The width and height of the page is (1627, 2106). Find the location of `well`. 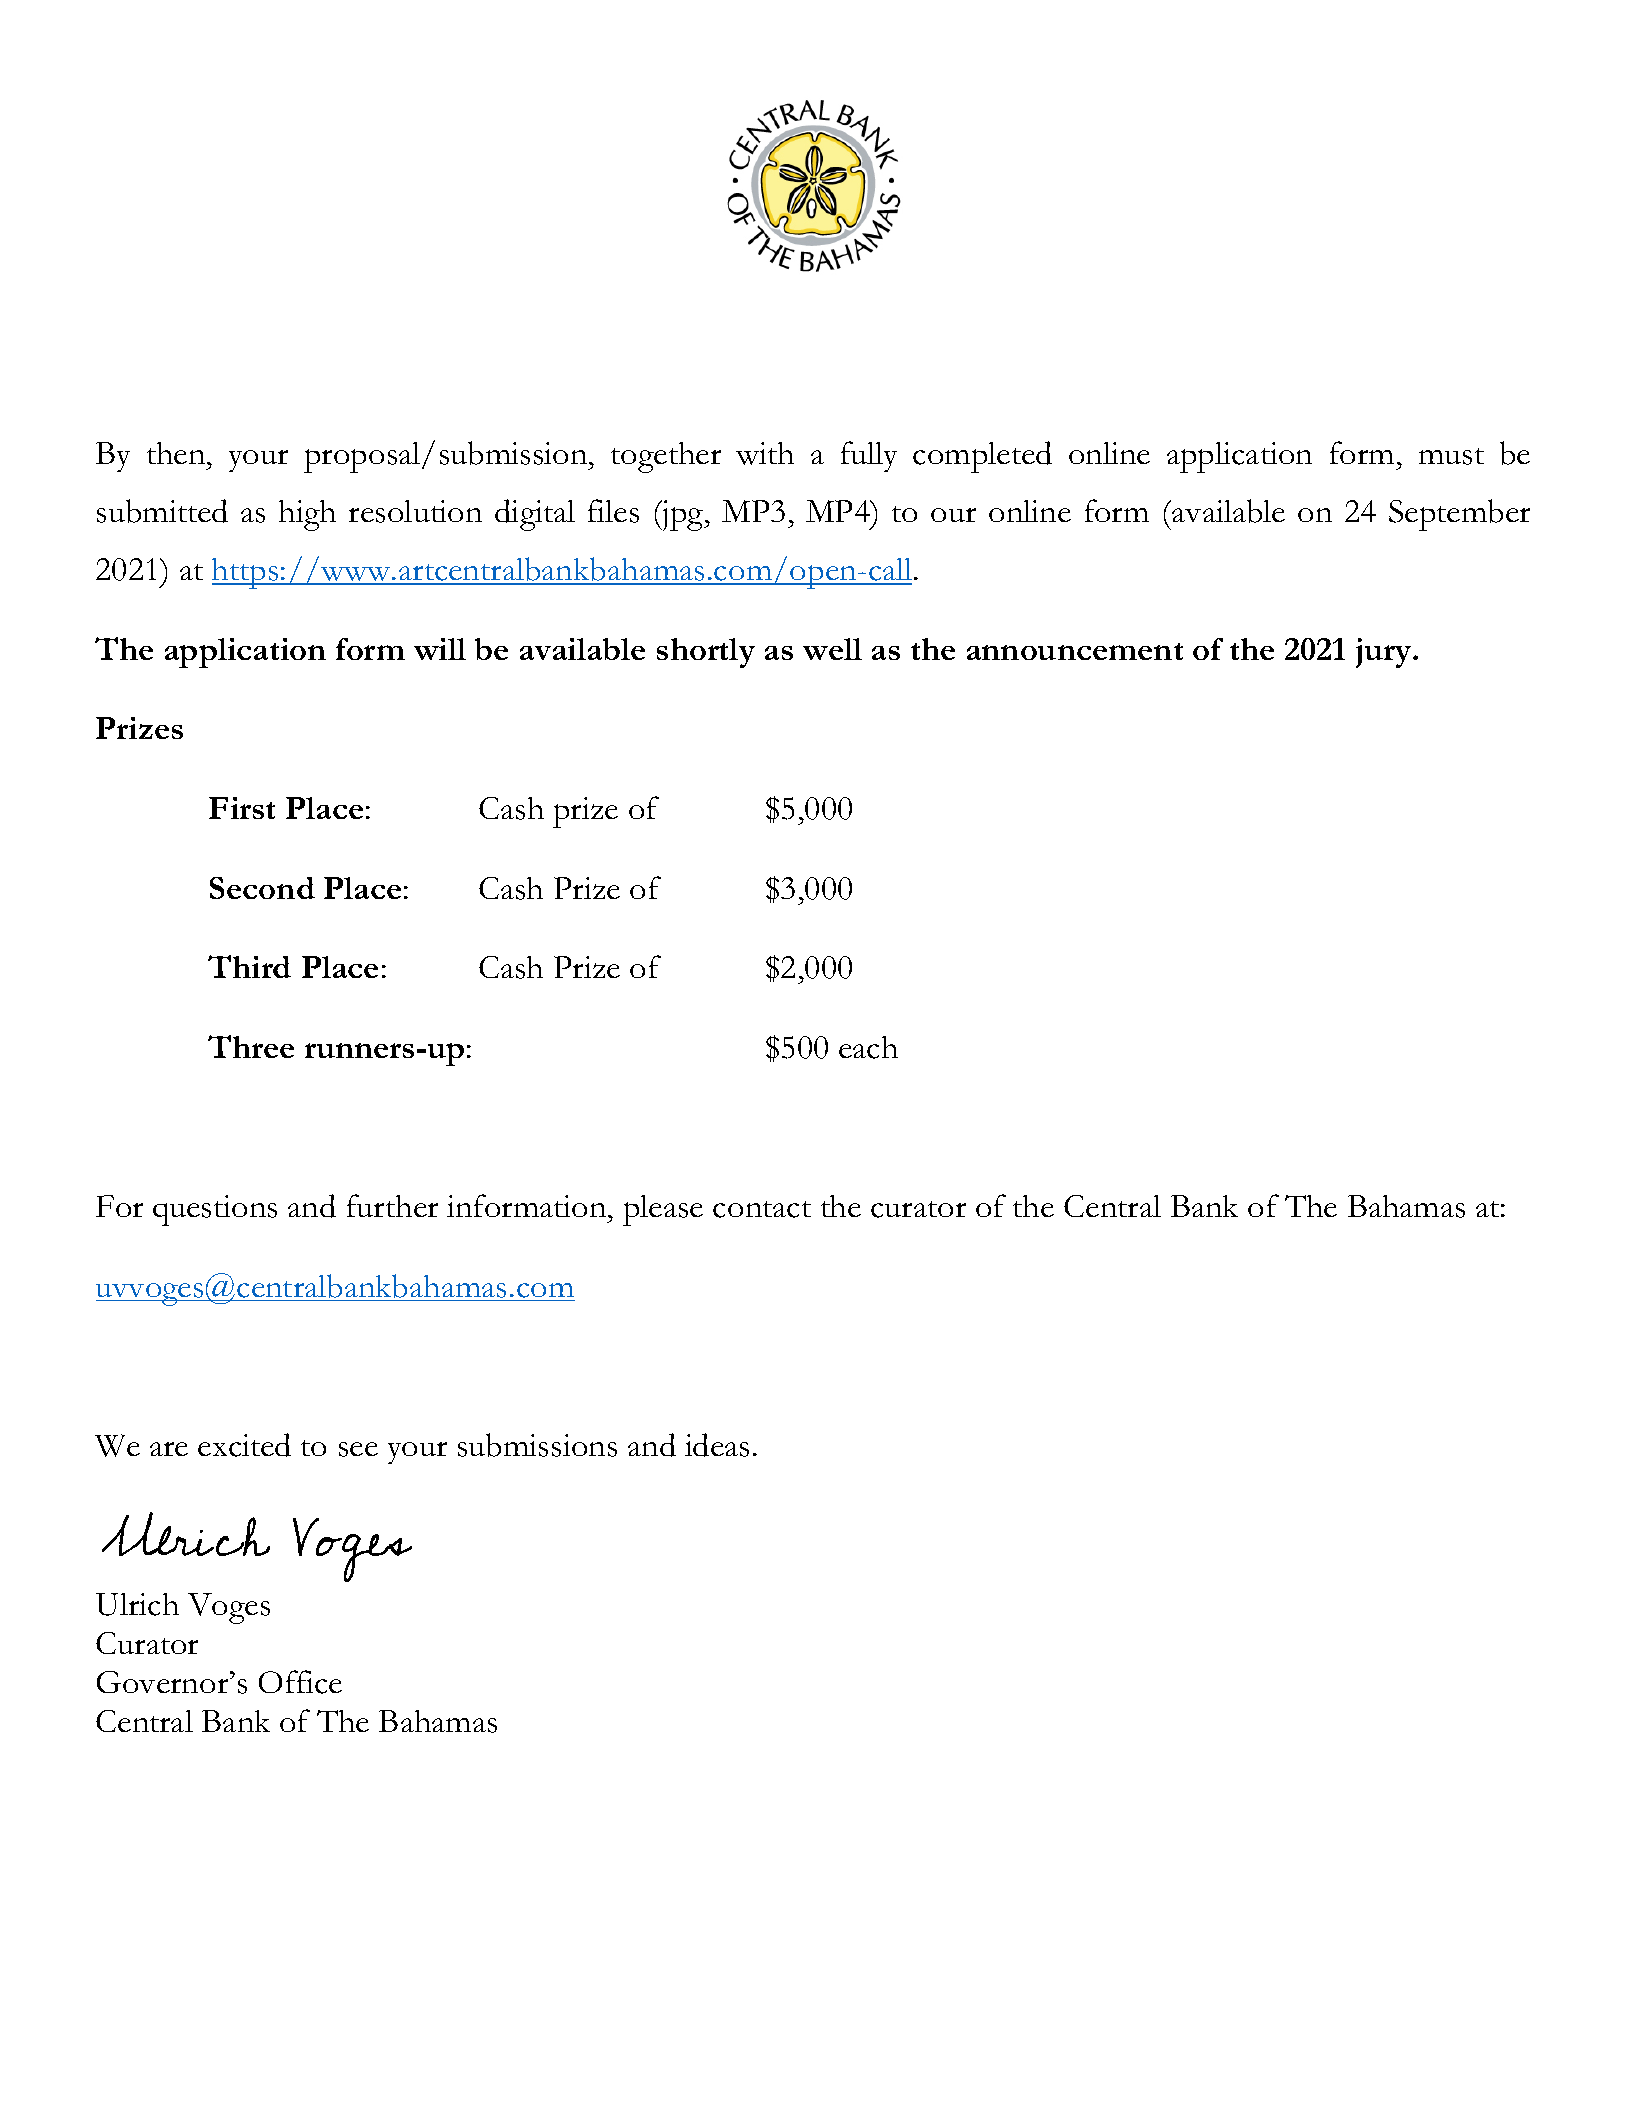

well is located at coordinates (832, 649).
